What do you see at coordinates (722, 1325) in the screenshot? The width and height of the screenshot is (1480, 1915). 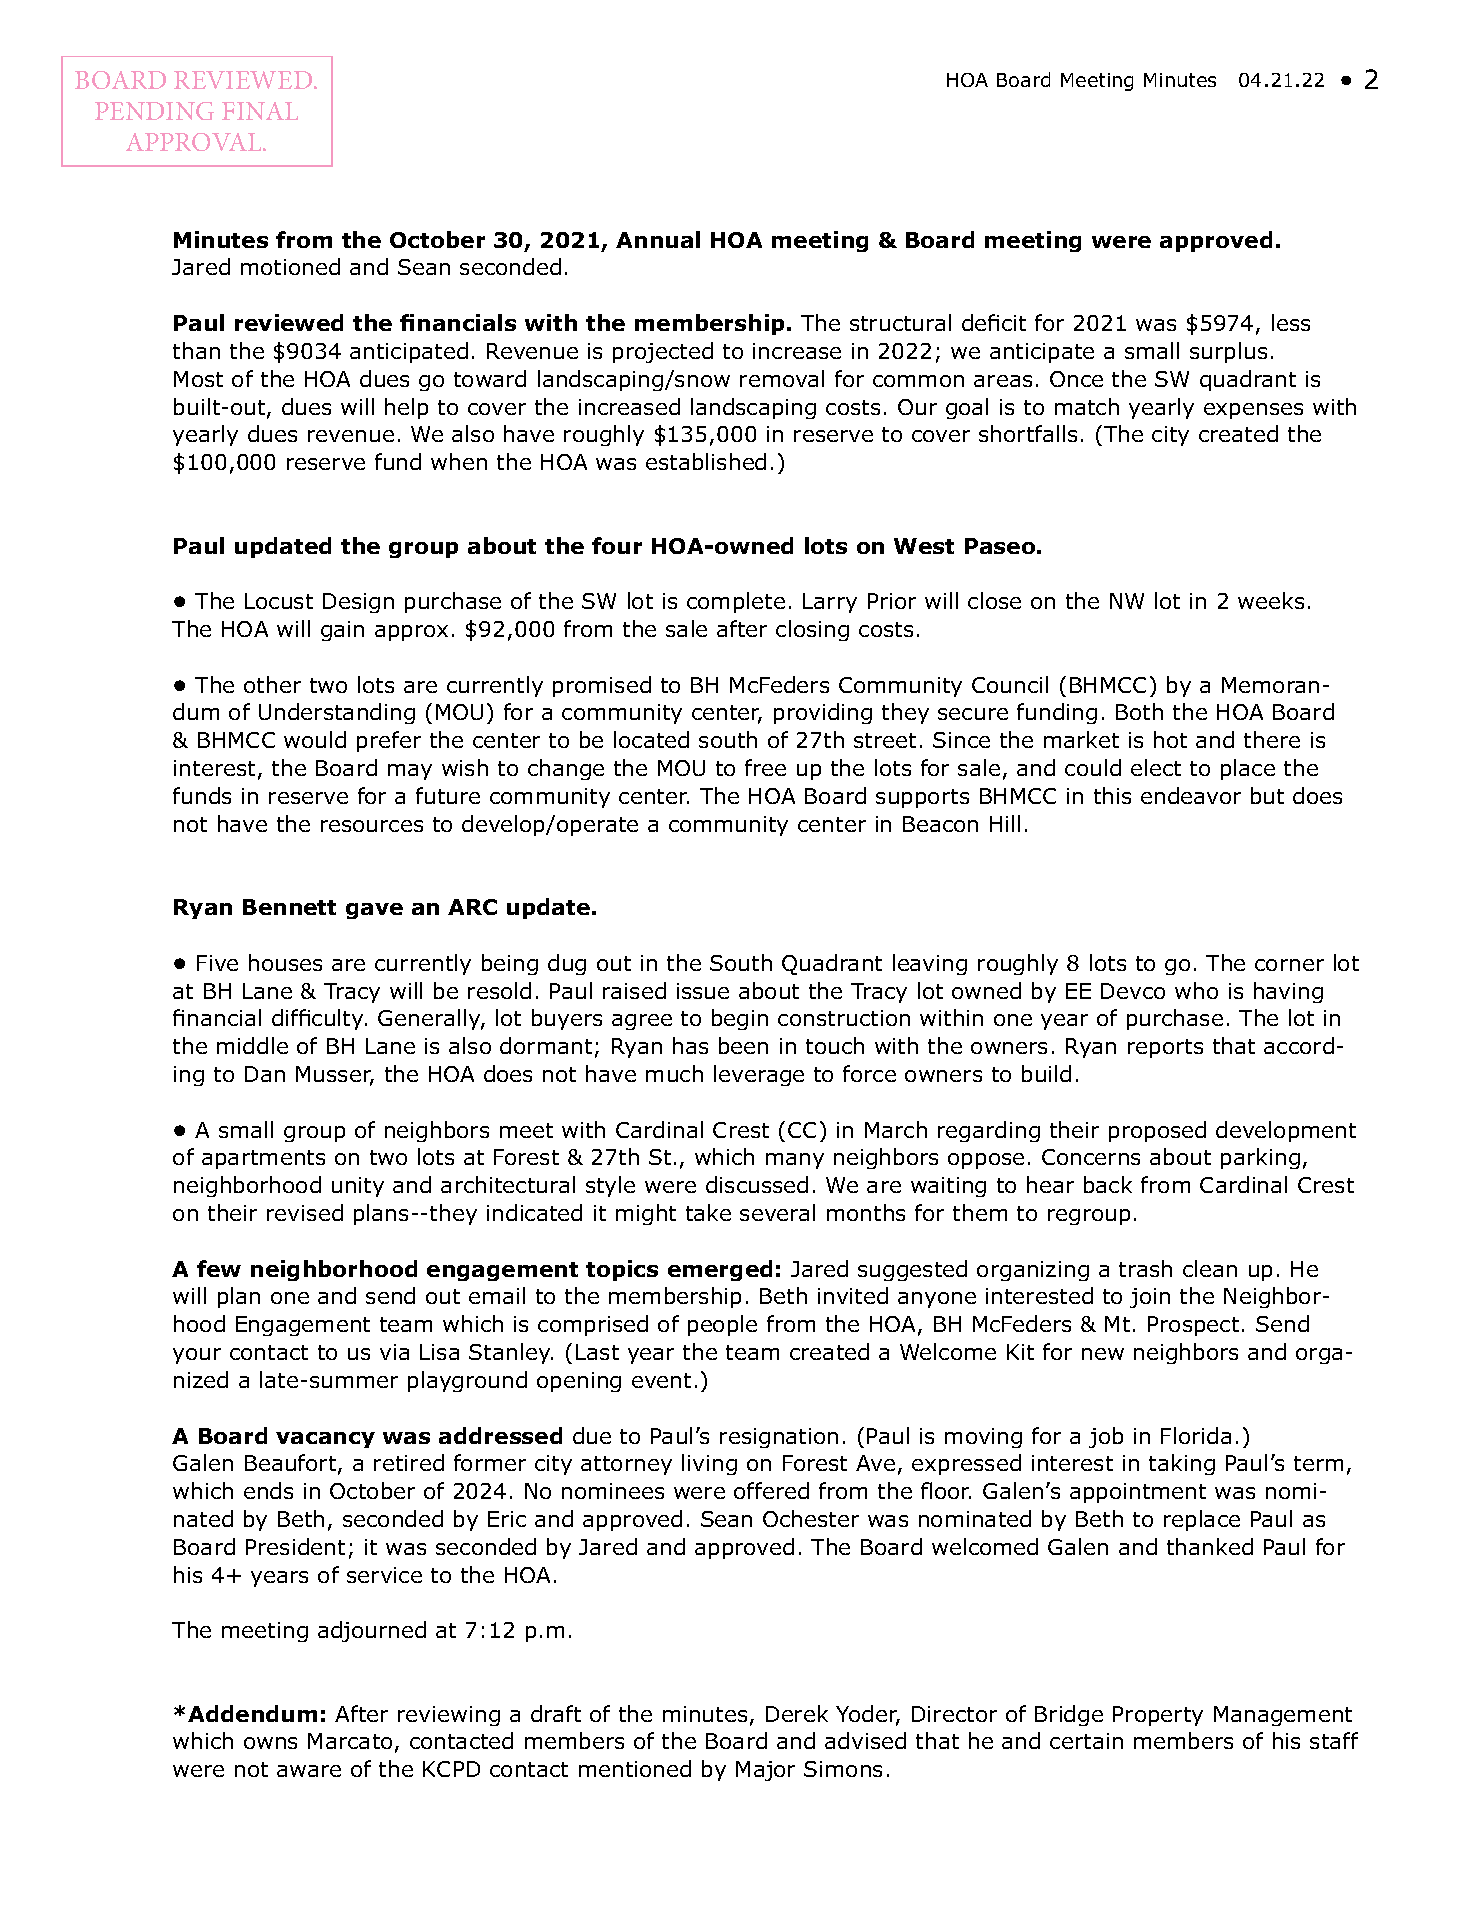 I see `people` at bounding box center [722, 1325].
